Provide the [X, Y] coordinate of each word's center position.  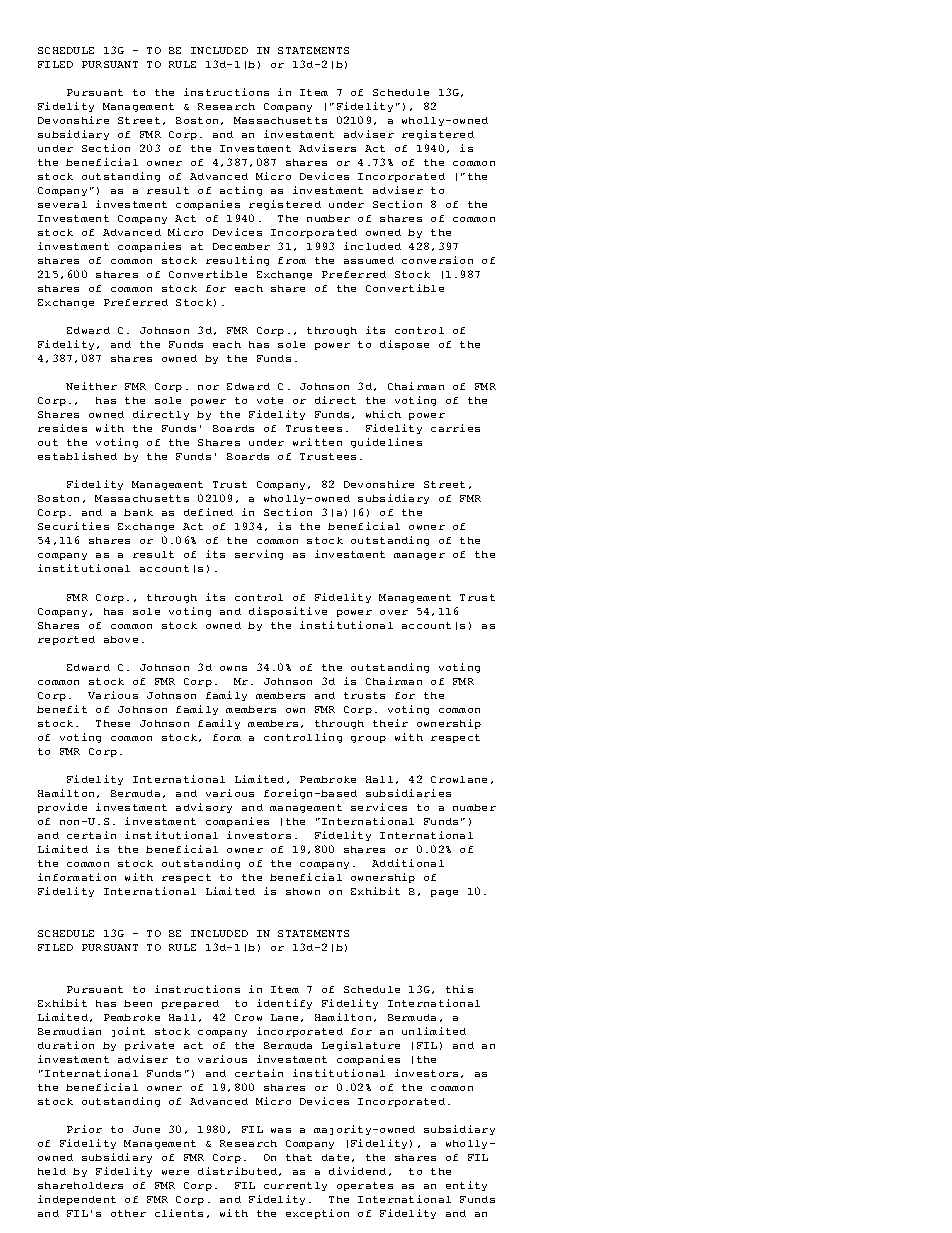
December [241, 246]
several [62, 204]
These [113, 723]
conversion [437, 260]
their [390, 723]
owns [233, 668]
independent [77, 1200]
